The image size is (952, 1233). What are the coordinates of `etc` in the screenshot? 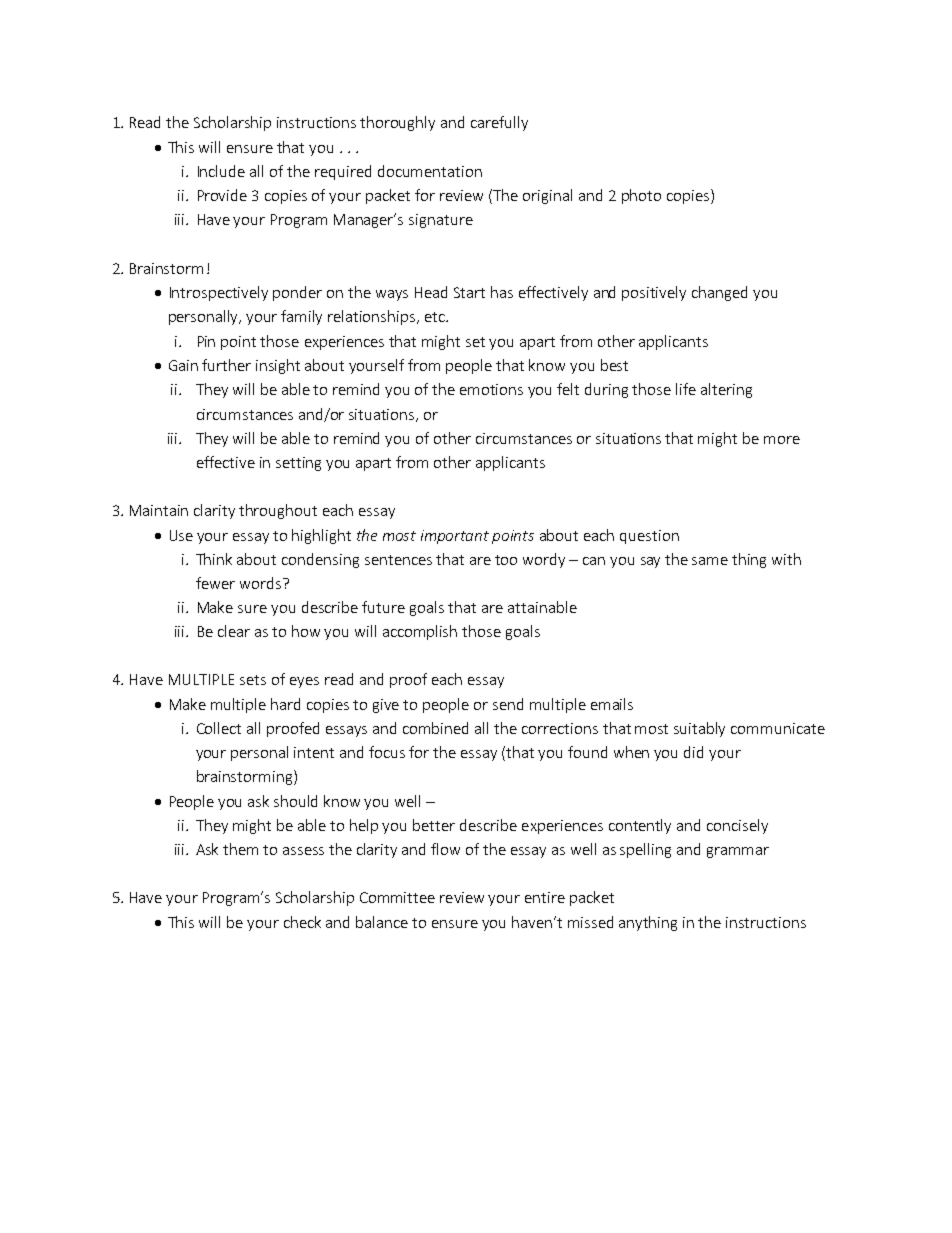 It's located at (436, 317).
